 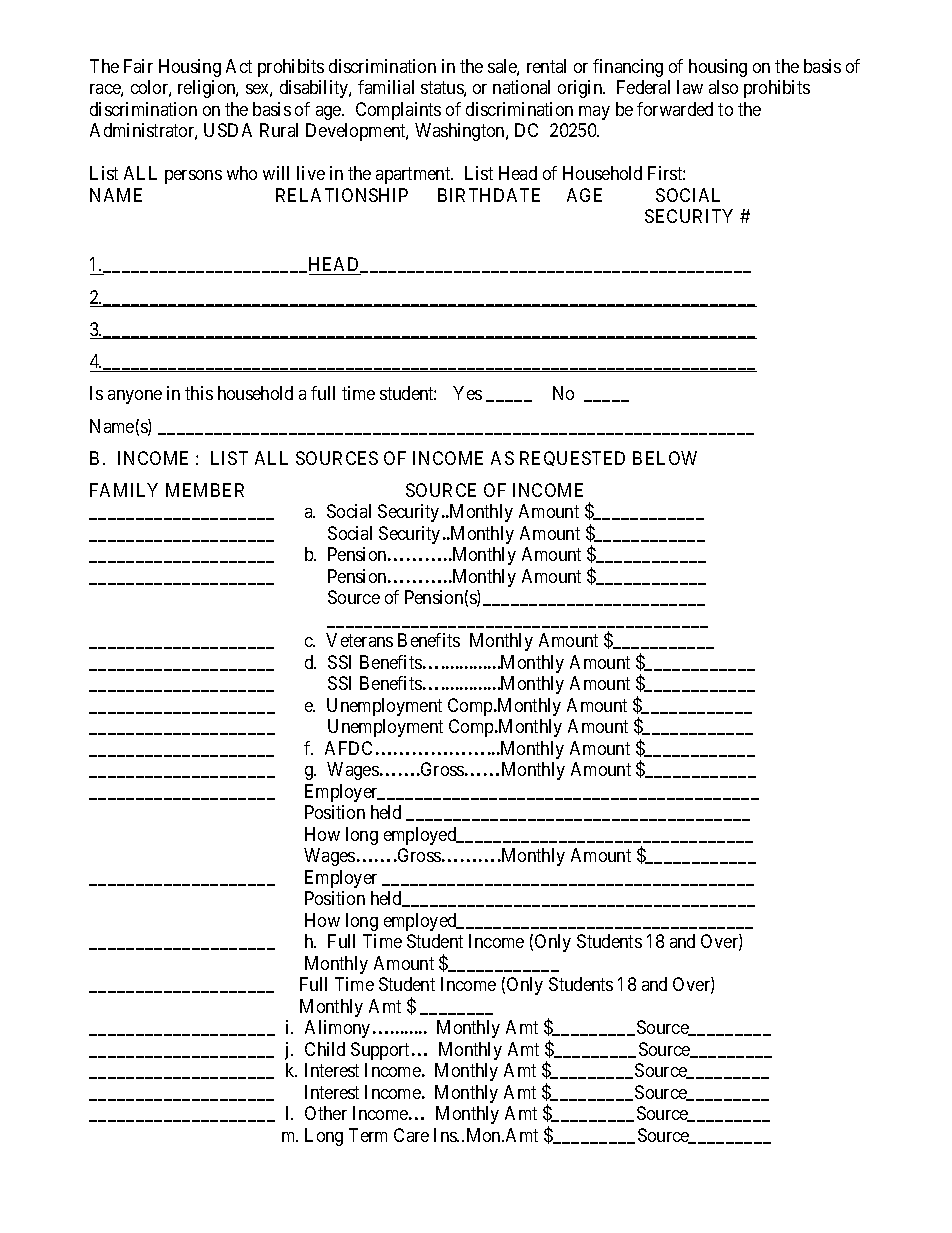 I want to click on anyone, so click(x=135, y=397).
